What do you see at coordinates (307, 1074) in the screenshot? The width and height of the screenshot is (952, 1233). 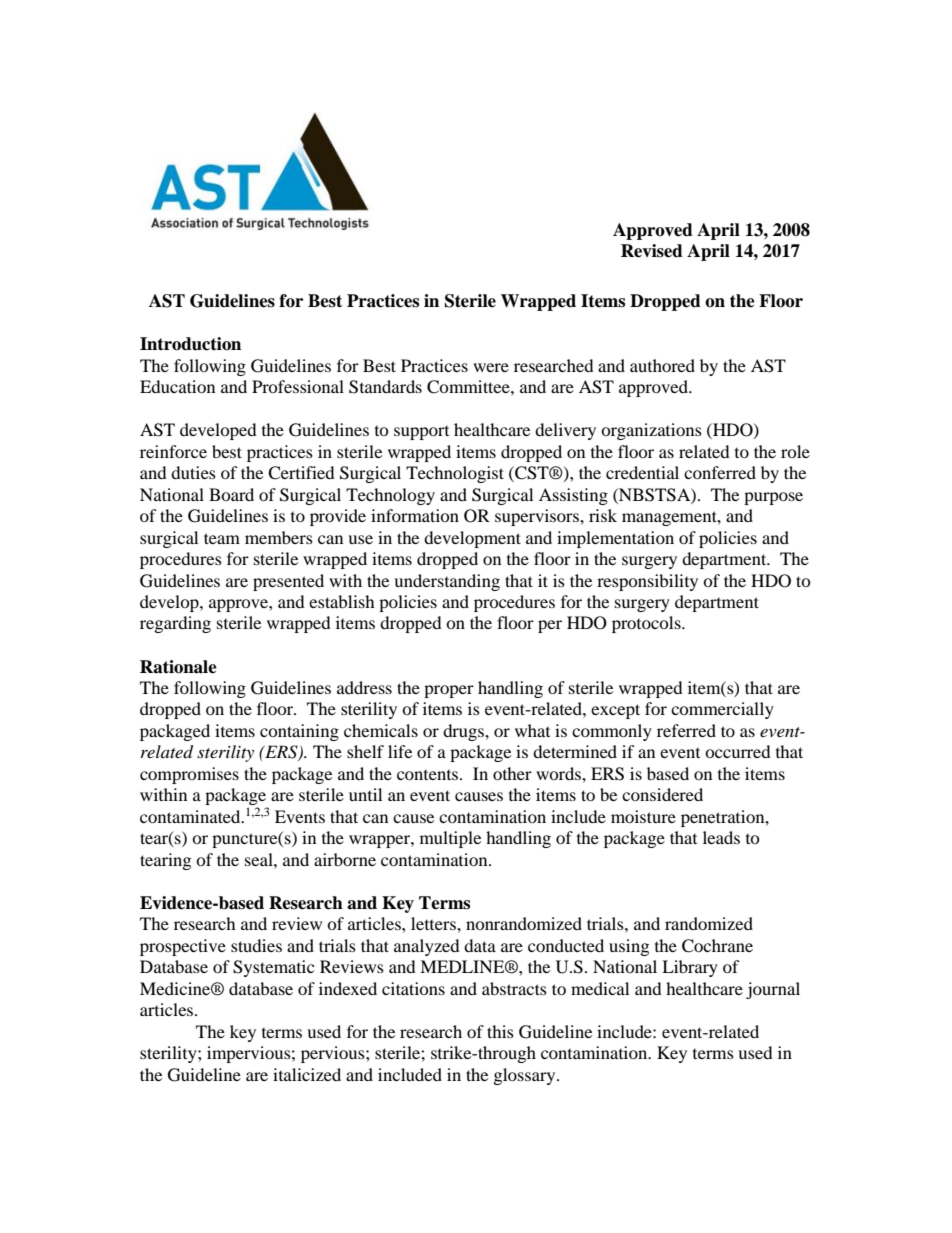 I see `italicized` at bounding box center [307, 1074].
